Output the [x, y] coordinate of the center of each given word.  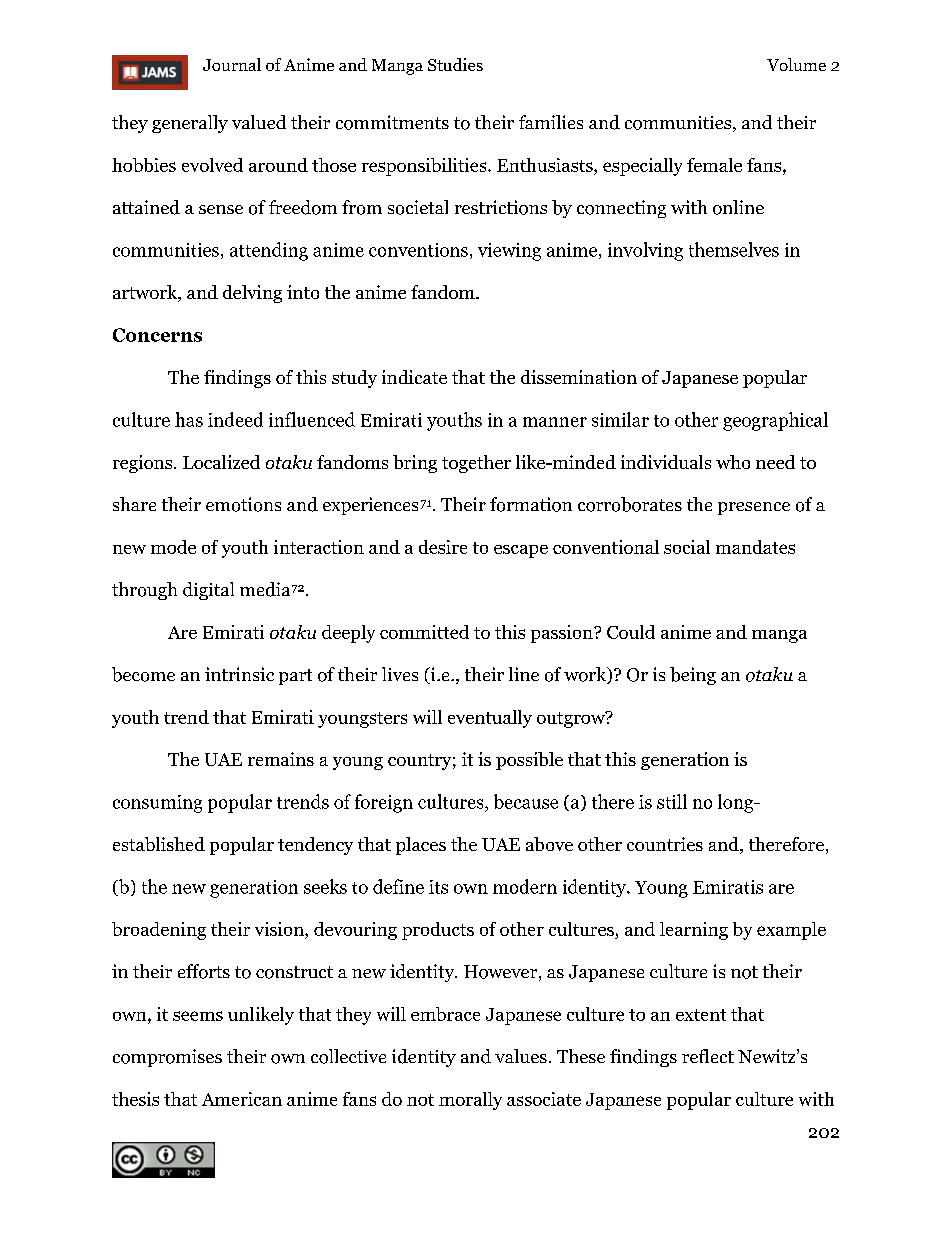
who [733, 462]
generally [190, 124]
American [242, 1099]
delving [252, 294]
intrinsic [239, 674]
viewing [509, 252]
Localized [221, 462]
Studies [455, 64]
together [476, 464]
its [438, 887]
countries [665, 844]
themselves [734, 249]
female [714, 165]
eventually [490, 719]
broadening [159, 931]
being [693, 676]
